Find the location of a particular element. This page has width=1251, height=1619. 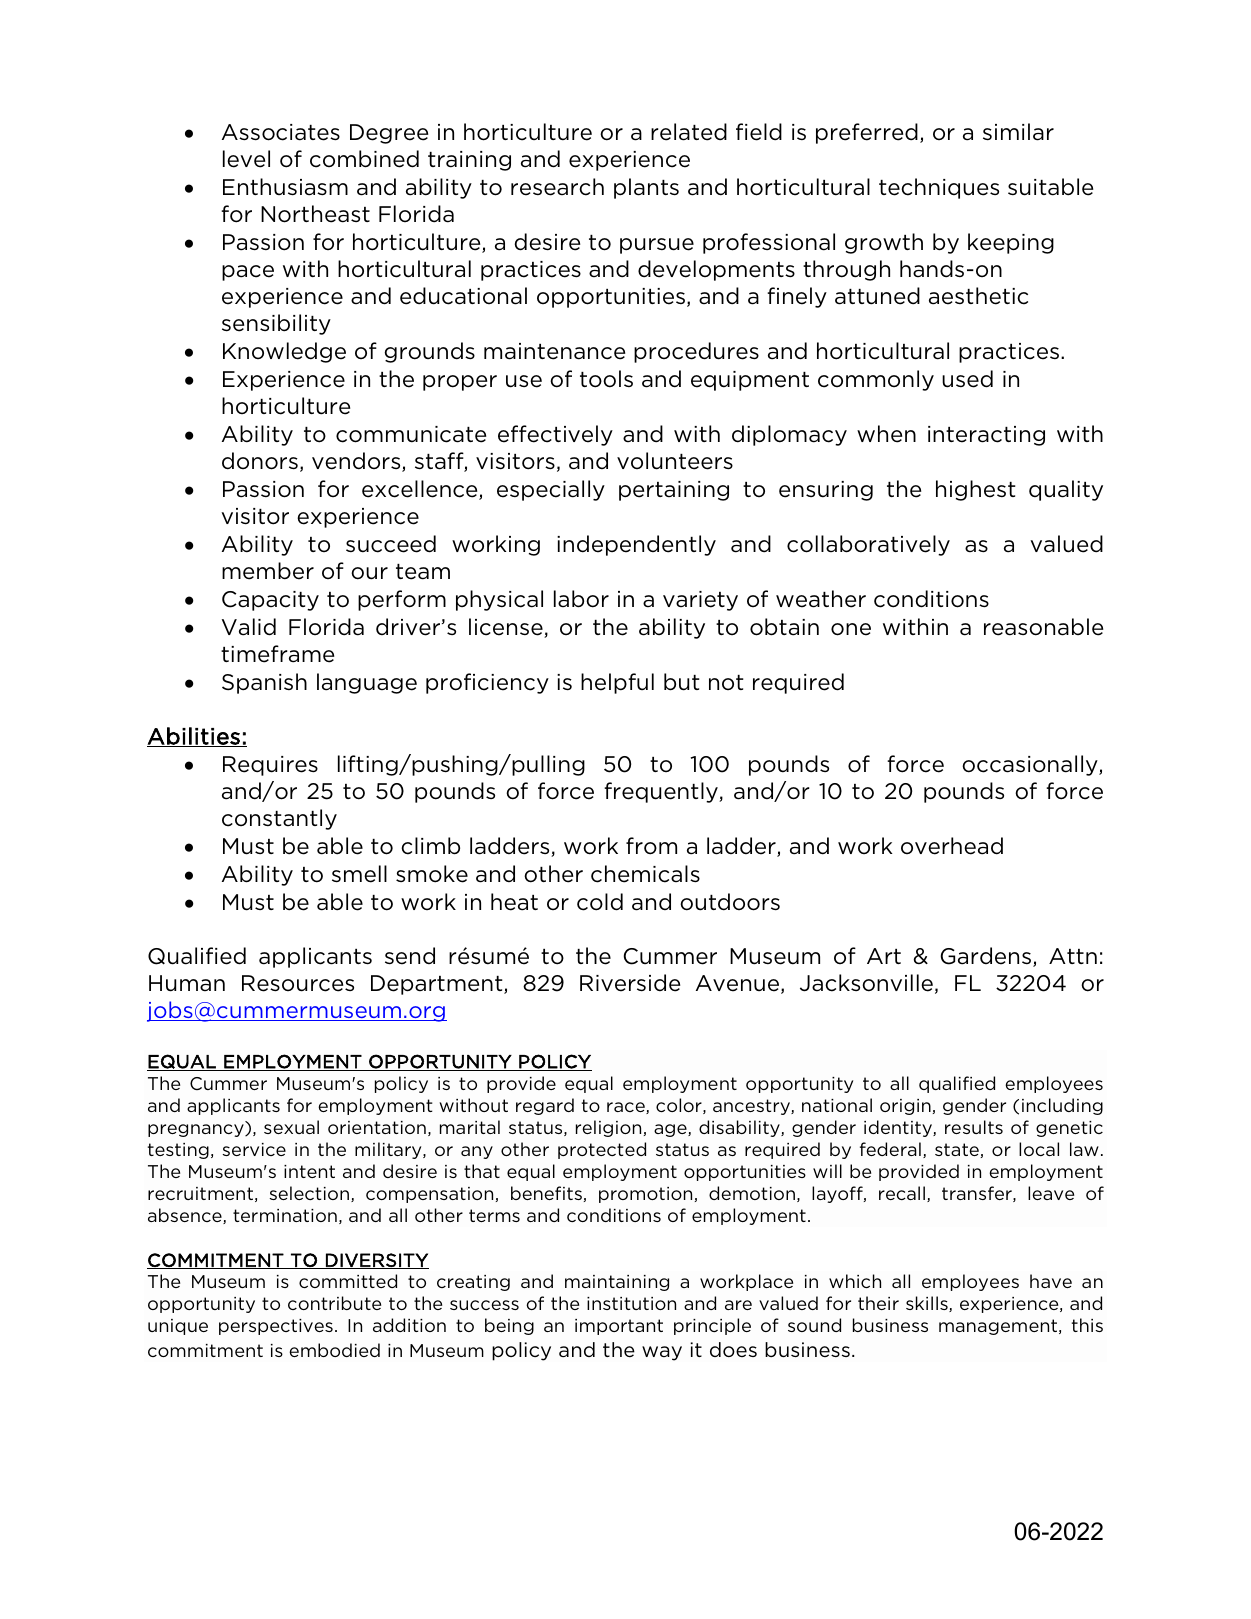

institution is located at coordinates (631, 1303).
